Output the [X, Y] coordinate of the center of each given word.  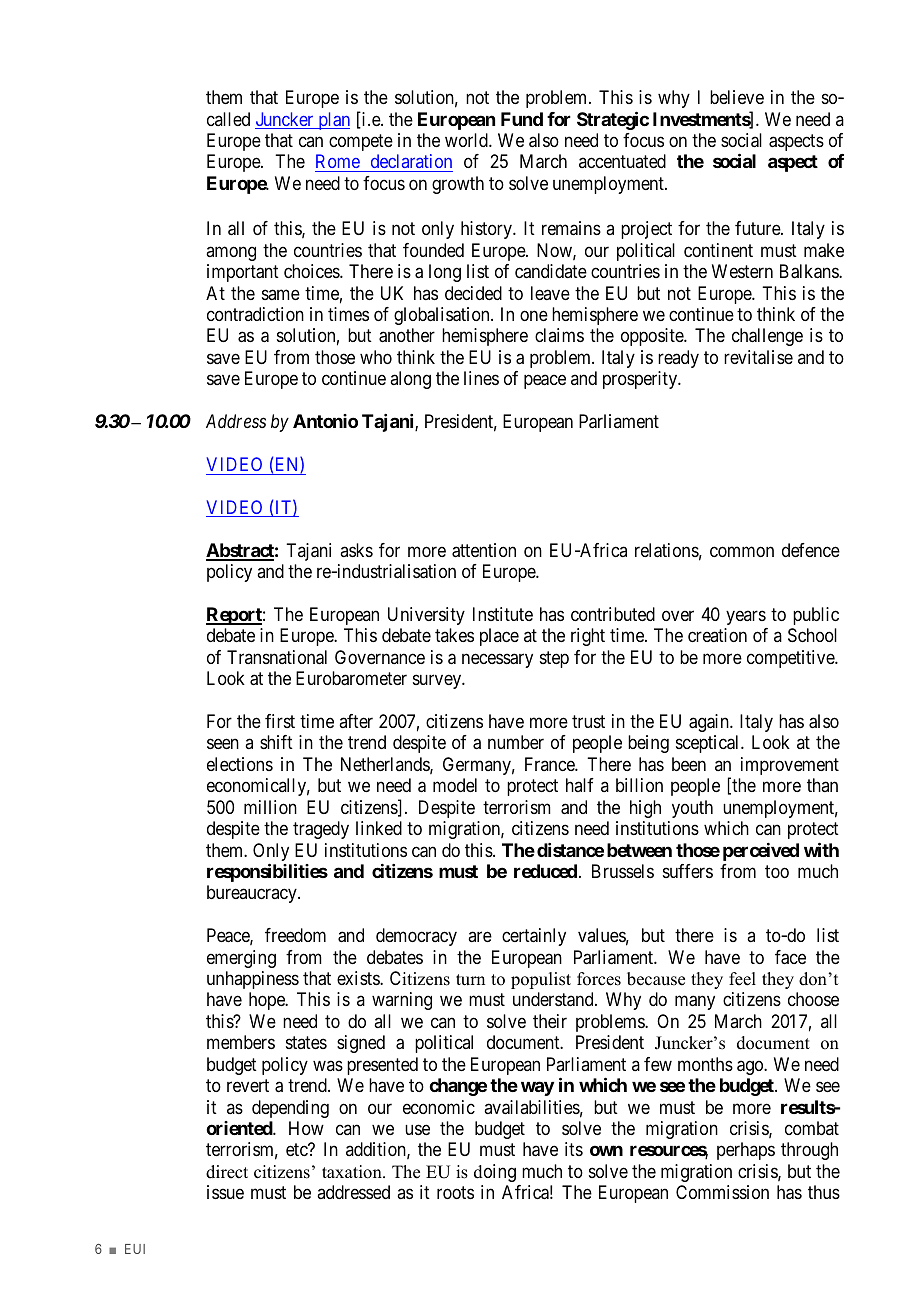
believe [737, 97]
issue [225, 1192]
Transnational [277, 657]
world [467, 140]
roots [455, 1192]
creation [717, 635]
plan [333, 121]
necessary [497, 660]
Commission [722, 1192]
